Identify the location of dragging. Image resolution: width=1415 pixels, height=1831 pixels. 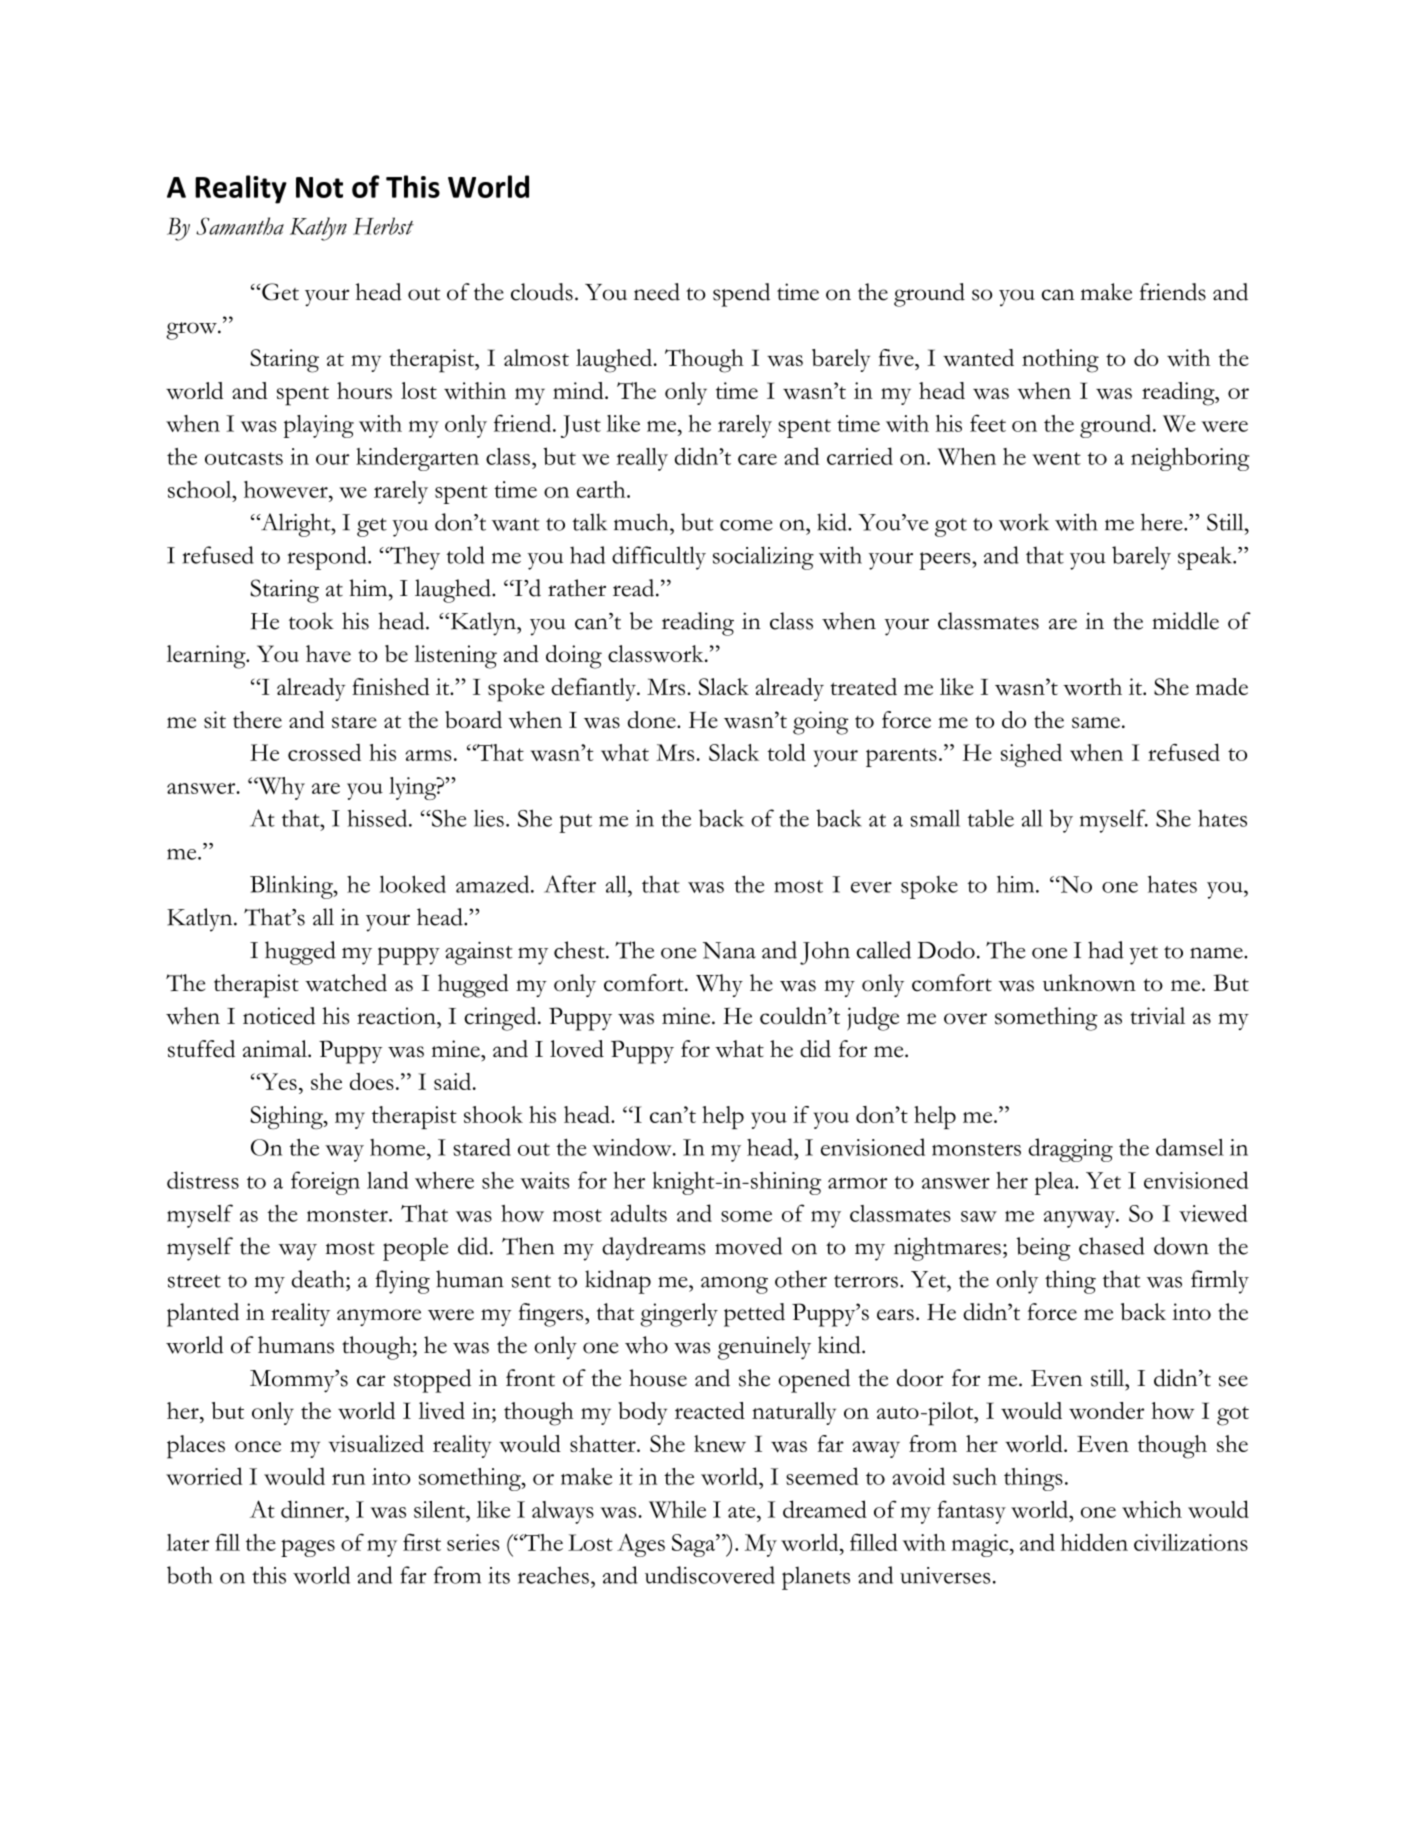
(1071, 1150).
